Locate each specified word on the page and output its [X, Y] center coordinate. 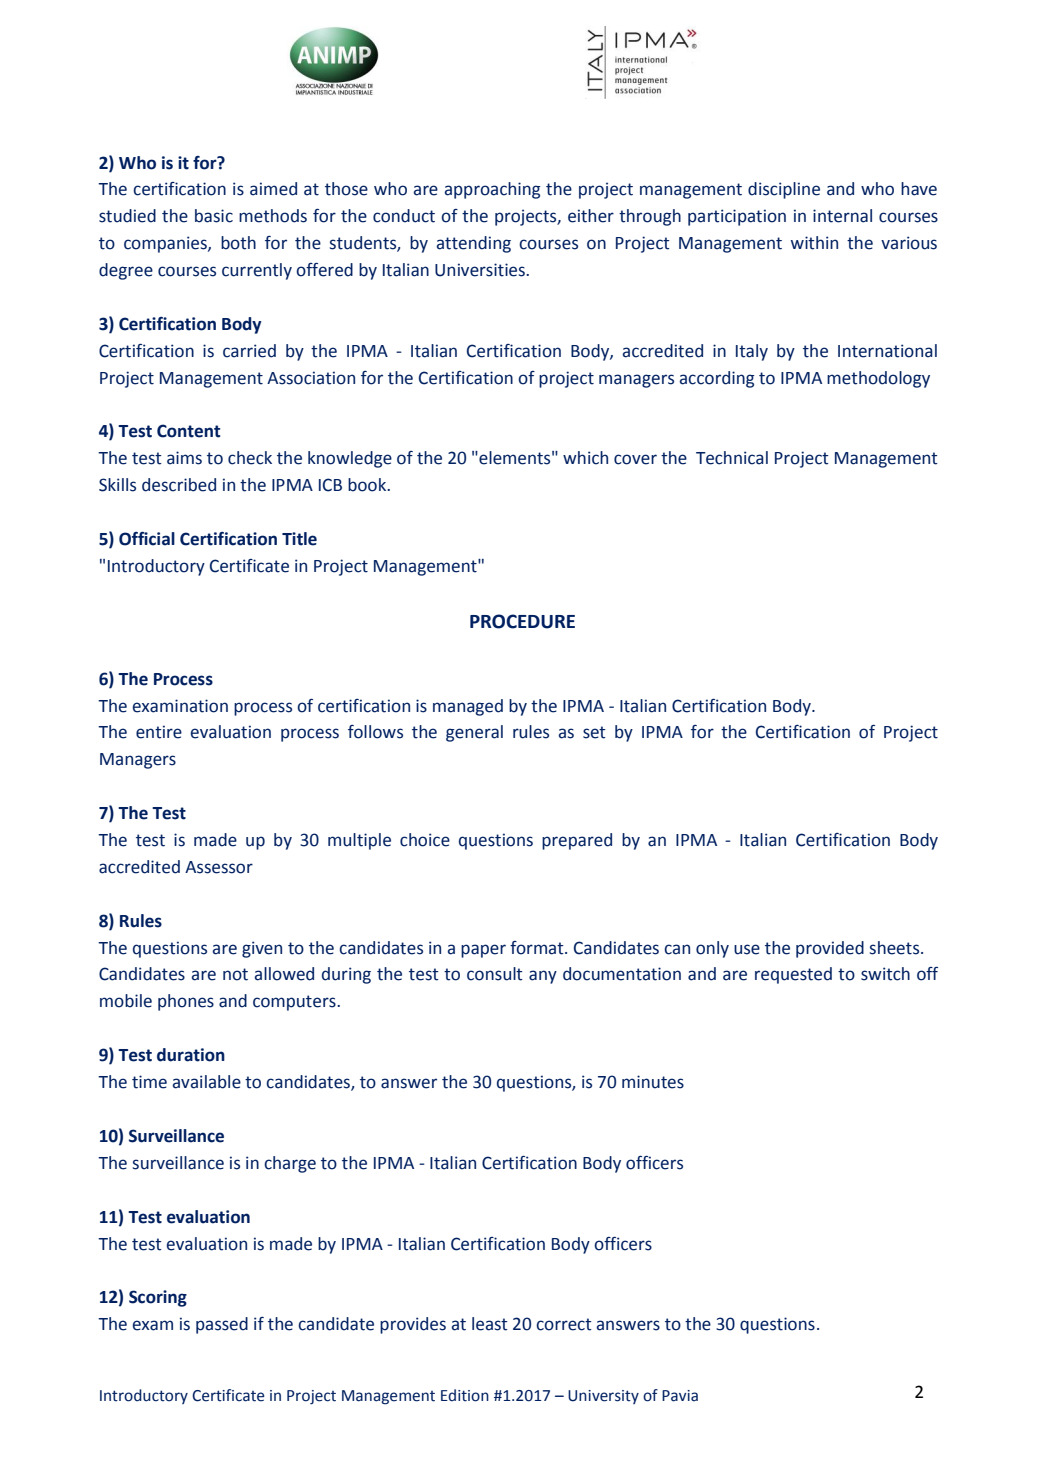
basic [214, 216]
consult [495, 974]
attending [473, 244]
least [490, 1324]
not [235, 974]
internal [842, 216]
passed [222, 1325]
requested [793, 975]
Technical [732, 458]
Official [147, 539]
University [603, 1397]
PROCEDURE [522, 621]
